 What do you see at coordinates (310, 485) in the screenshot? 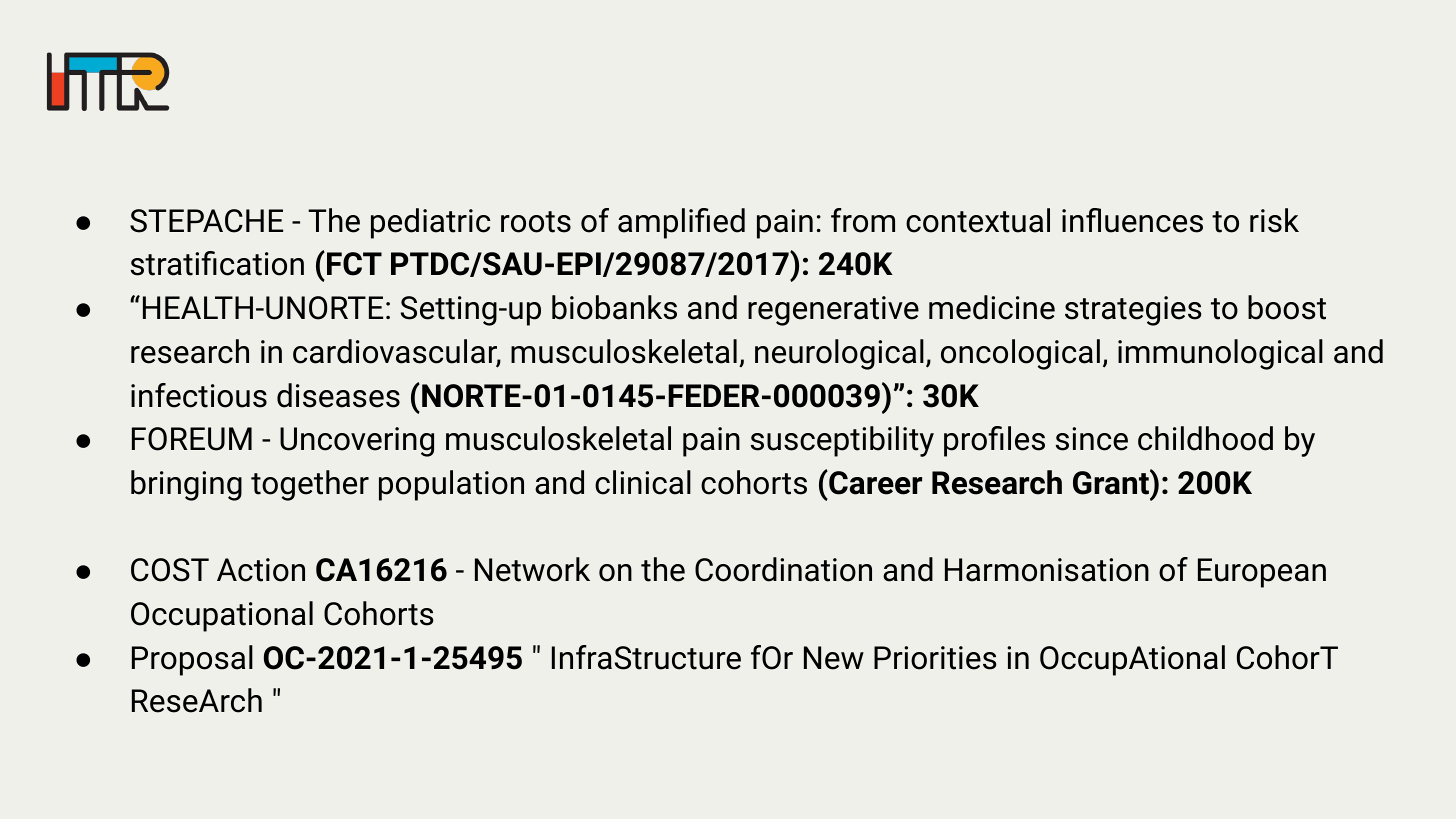
I see `together` at bounding box center [310, 485].
